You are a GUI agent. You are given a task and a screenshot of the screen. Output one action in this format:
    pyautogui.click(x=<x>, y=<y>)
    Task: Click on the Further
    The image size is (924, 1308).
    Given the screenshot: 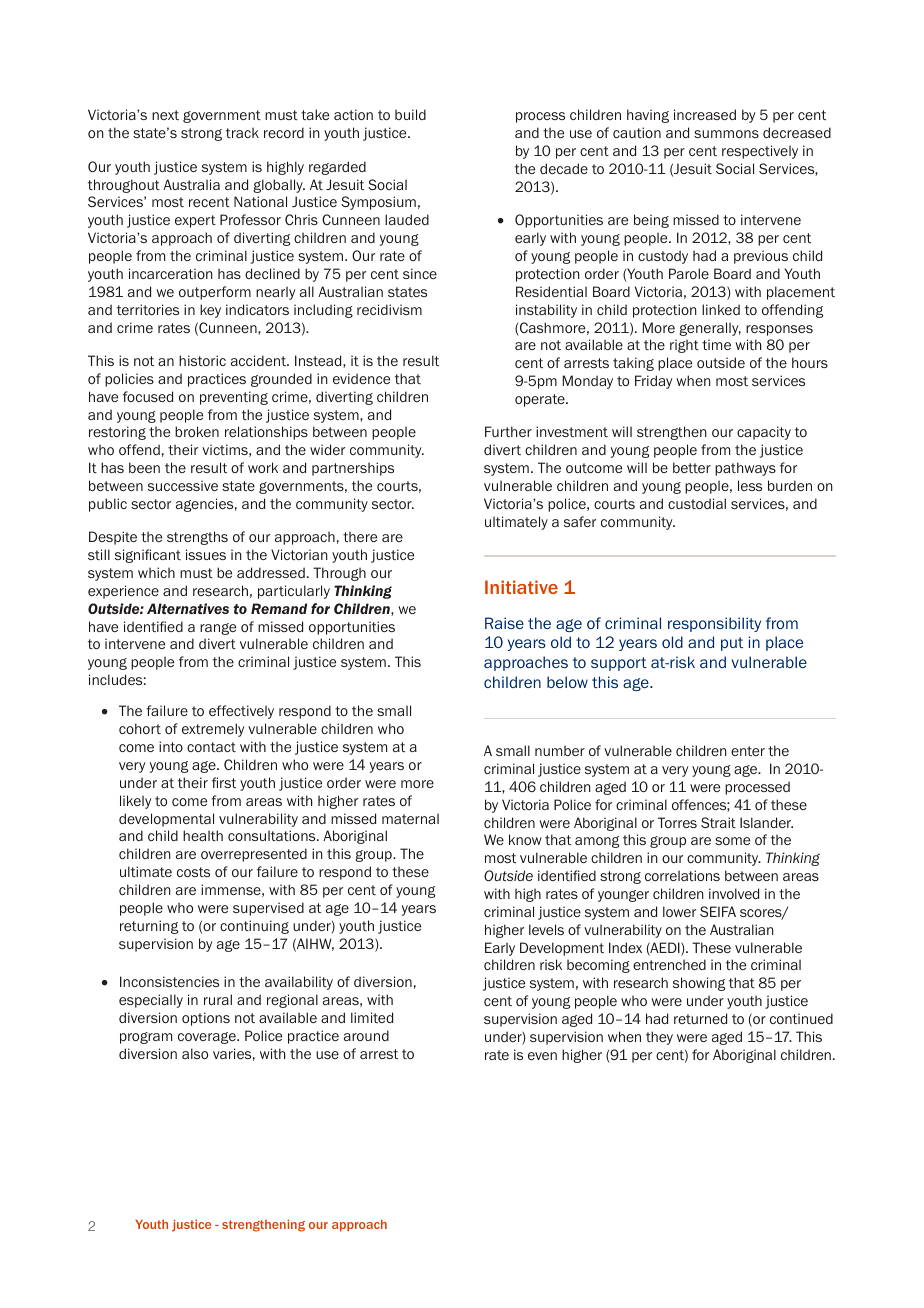 What is the action you would take?
    pyautogui.click(x=508, y=431)
